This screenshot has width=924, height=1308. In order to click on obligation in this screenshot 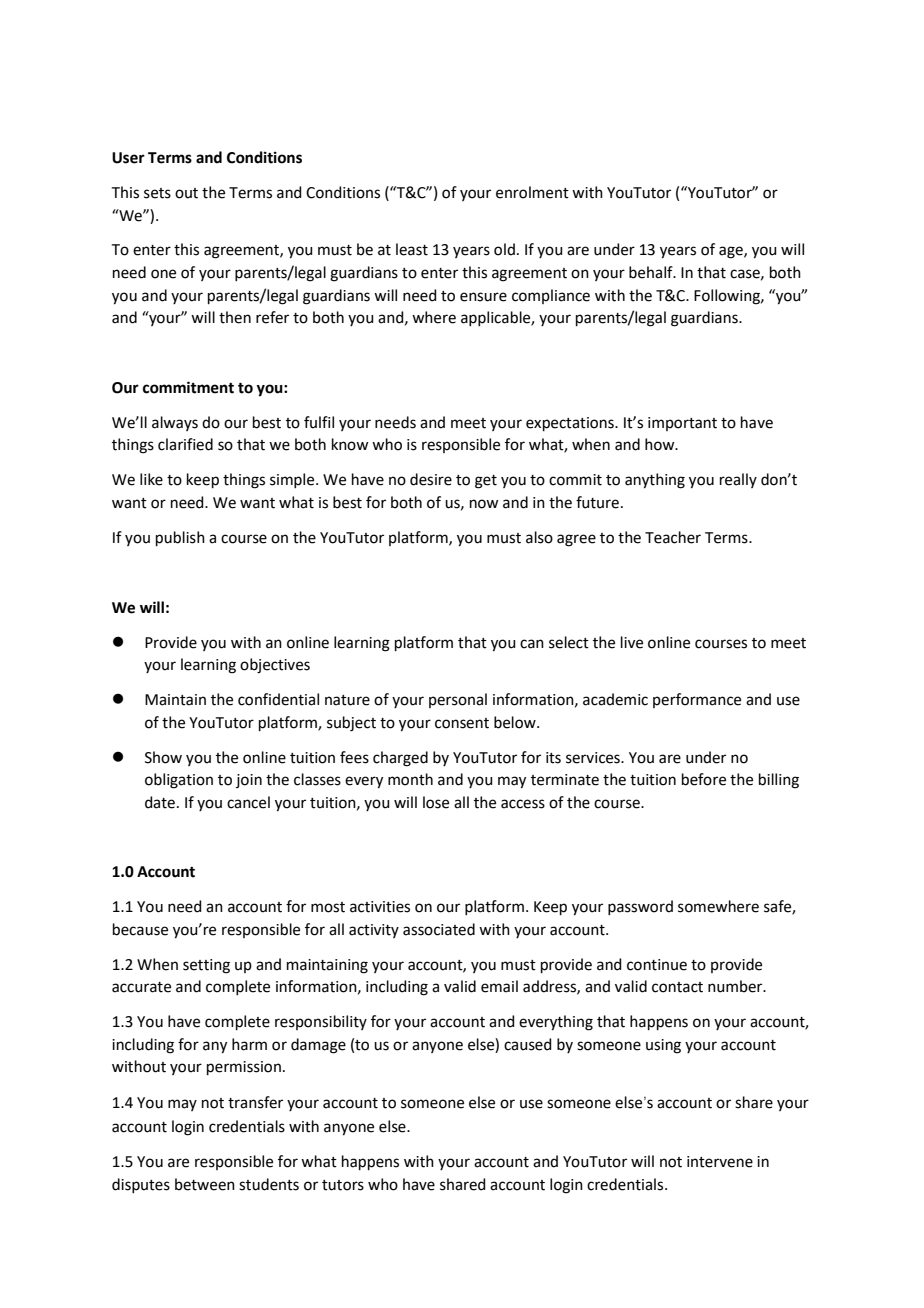, I will do `click(179, 781)`.
